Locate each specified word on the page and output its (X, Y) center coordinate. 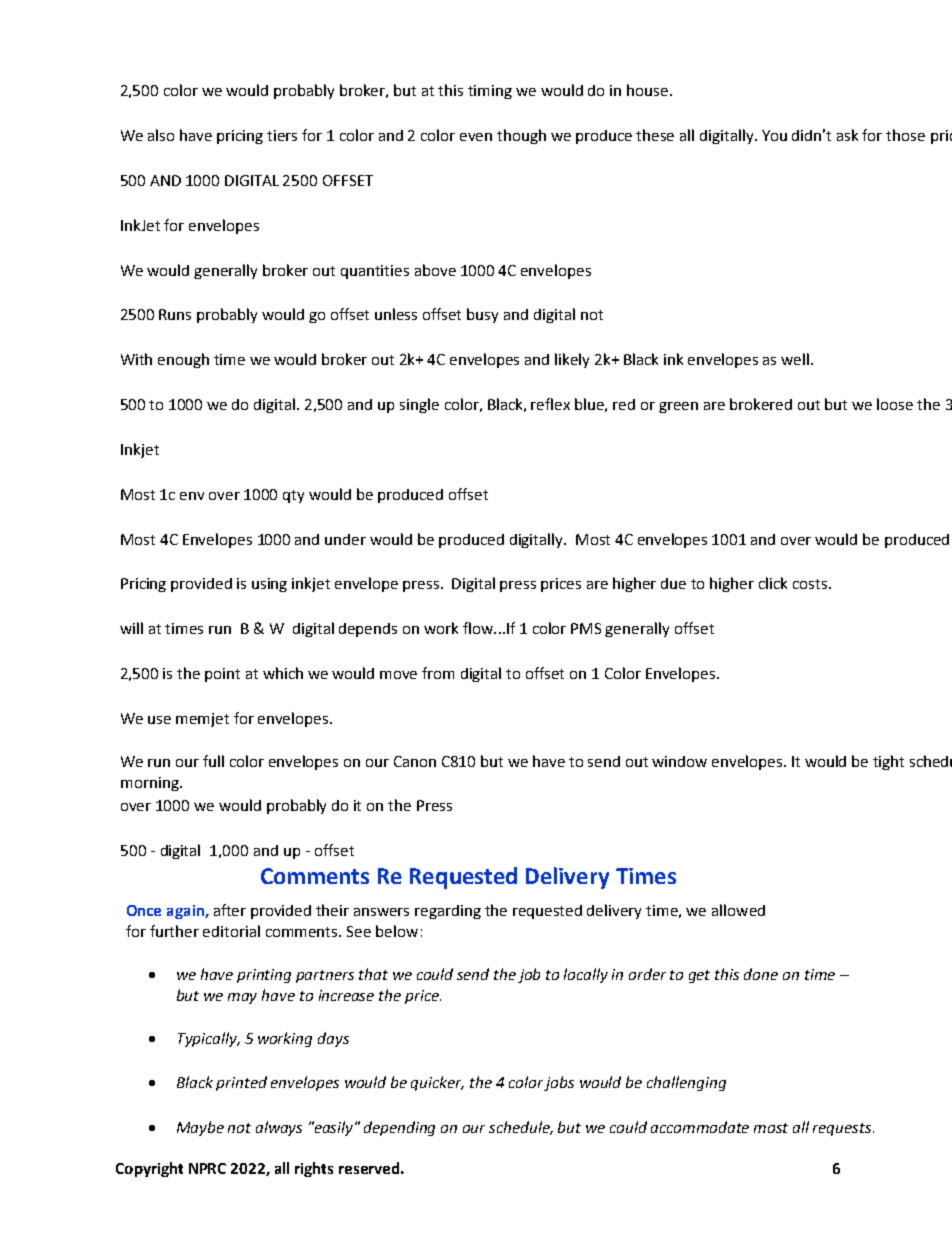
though (521, 136)
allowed (738, 910)
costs (811, 584)
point (222, 675)
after (230, 910)
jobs (559, 1083)
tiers (282, 135)
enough (183, 360)
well (796, 359)
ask (847, 135)
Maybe (200, 1128)
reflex (550, 404)
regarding (448, 912)
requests (843, 1129)
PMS (586, 628)
